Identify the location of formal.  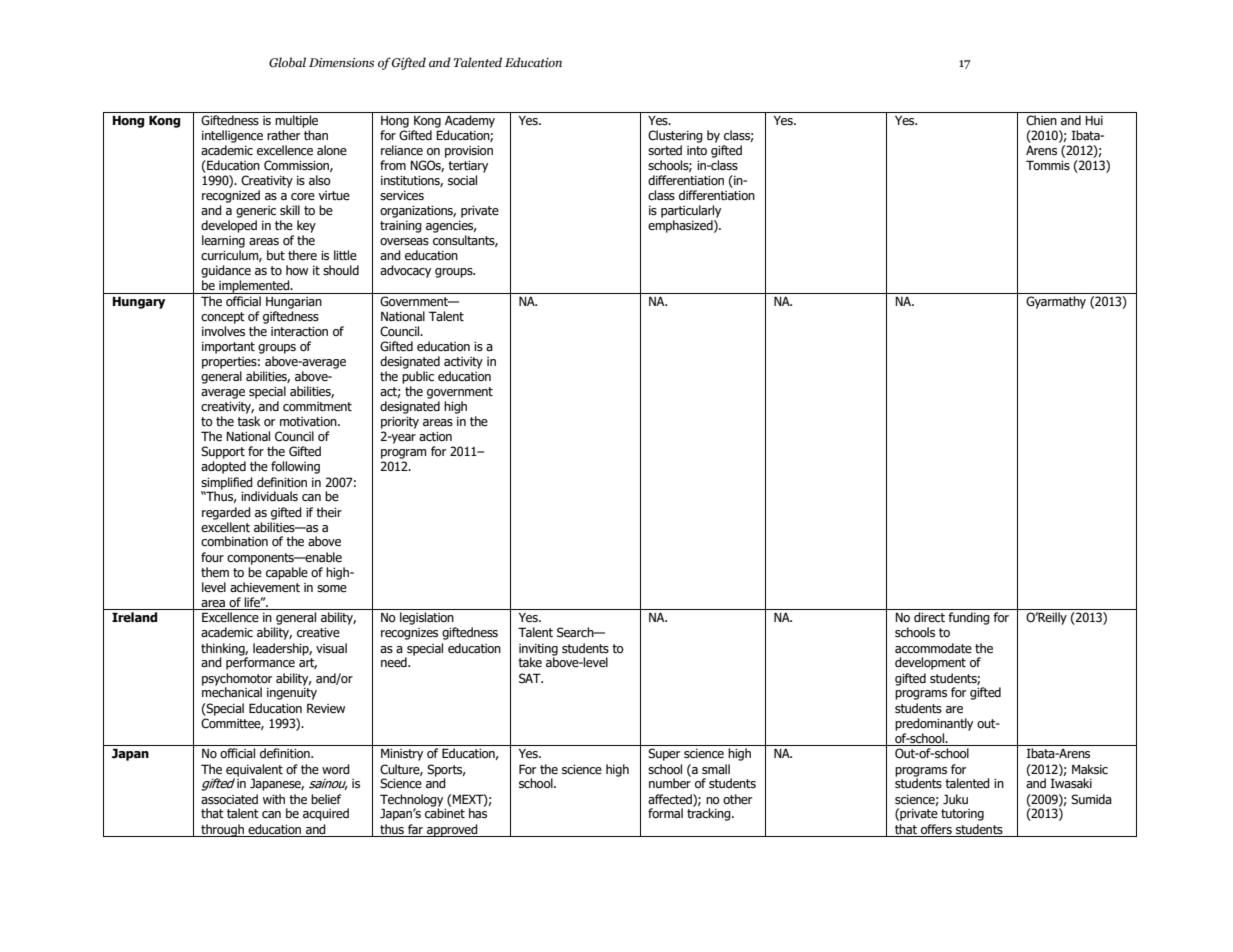
(665, 813).
